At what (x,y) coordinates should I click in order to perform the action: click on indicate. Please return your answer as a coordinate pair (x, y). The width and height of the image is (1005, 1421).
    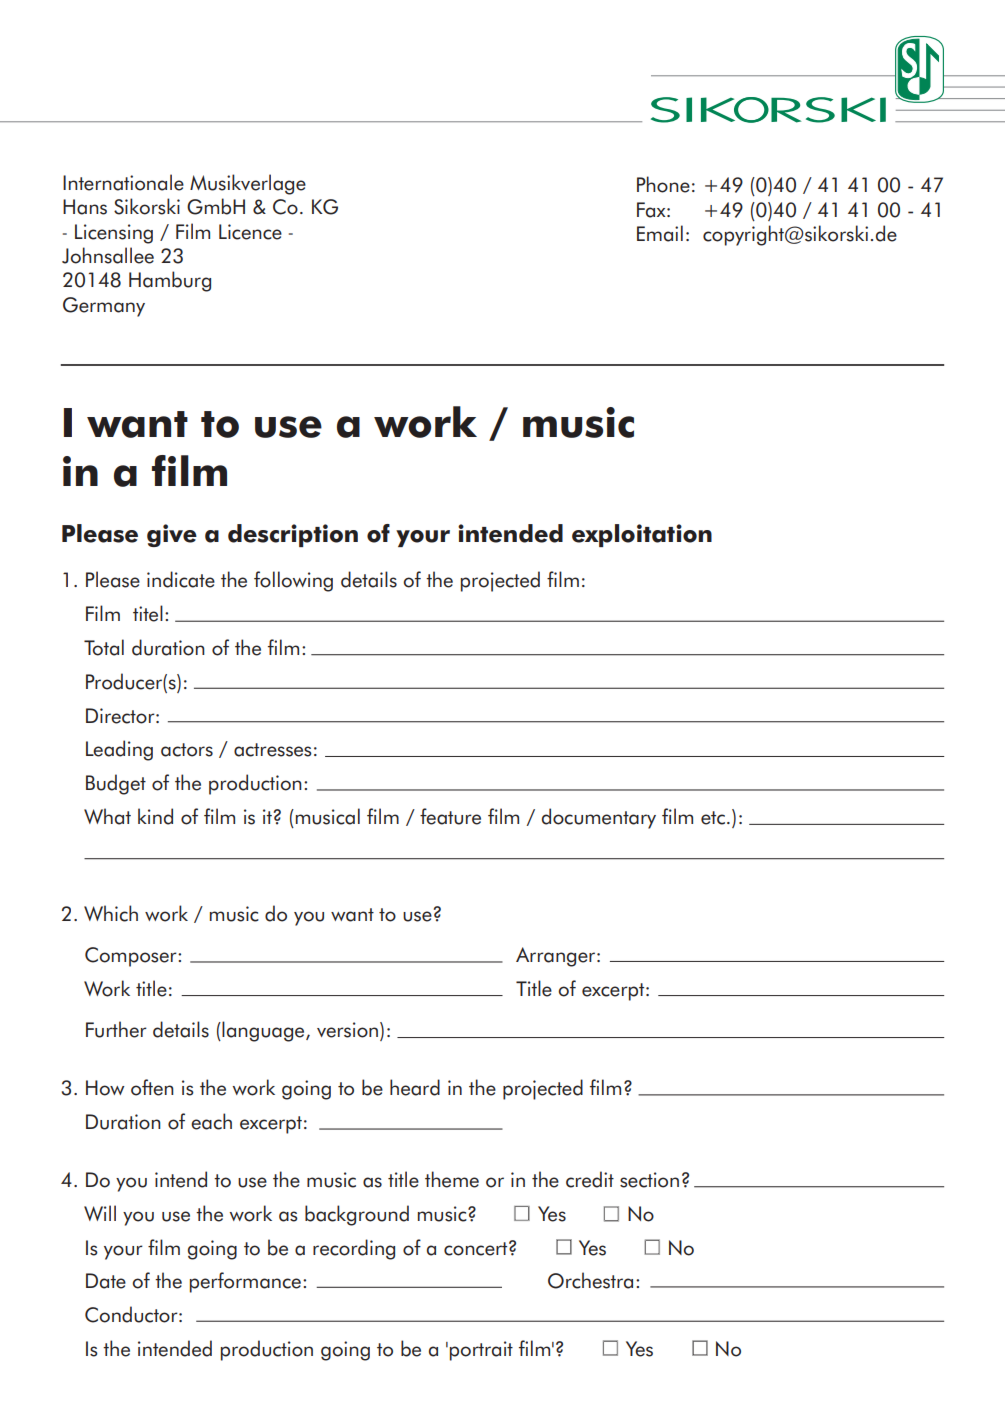
    Looking at the image, I should click on (181, 579).
